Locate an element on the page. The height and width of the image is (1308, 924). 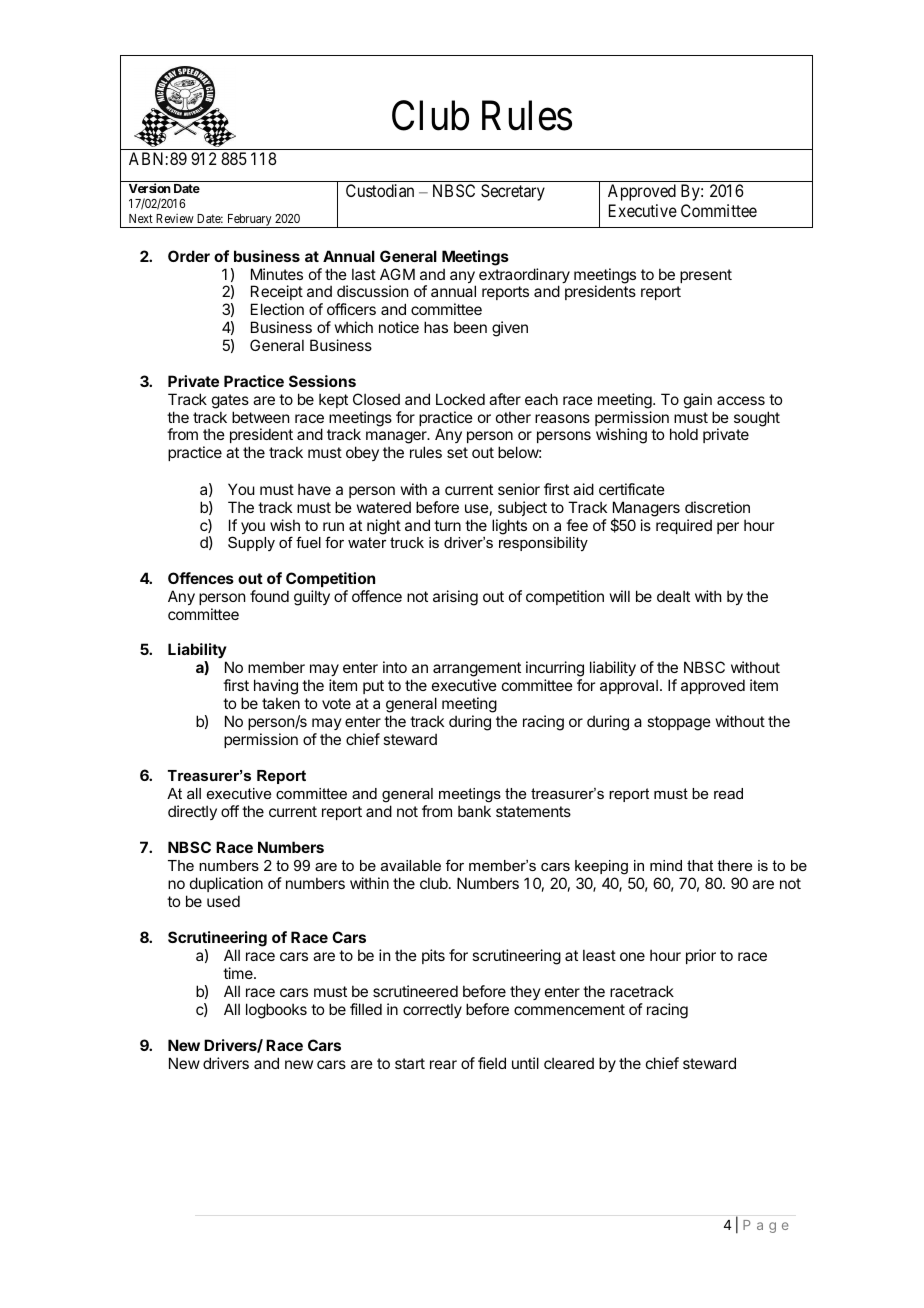
Supply is located at coordinates (251, 543).
